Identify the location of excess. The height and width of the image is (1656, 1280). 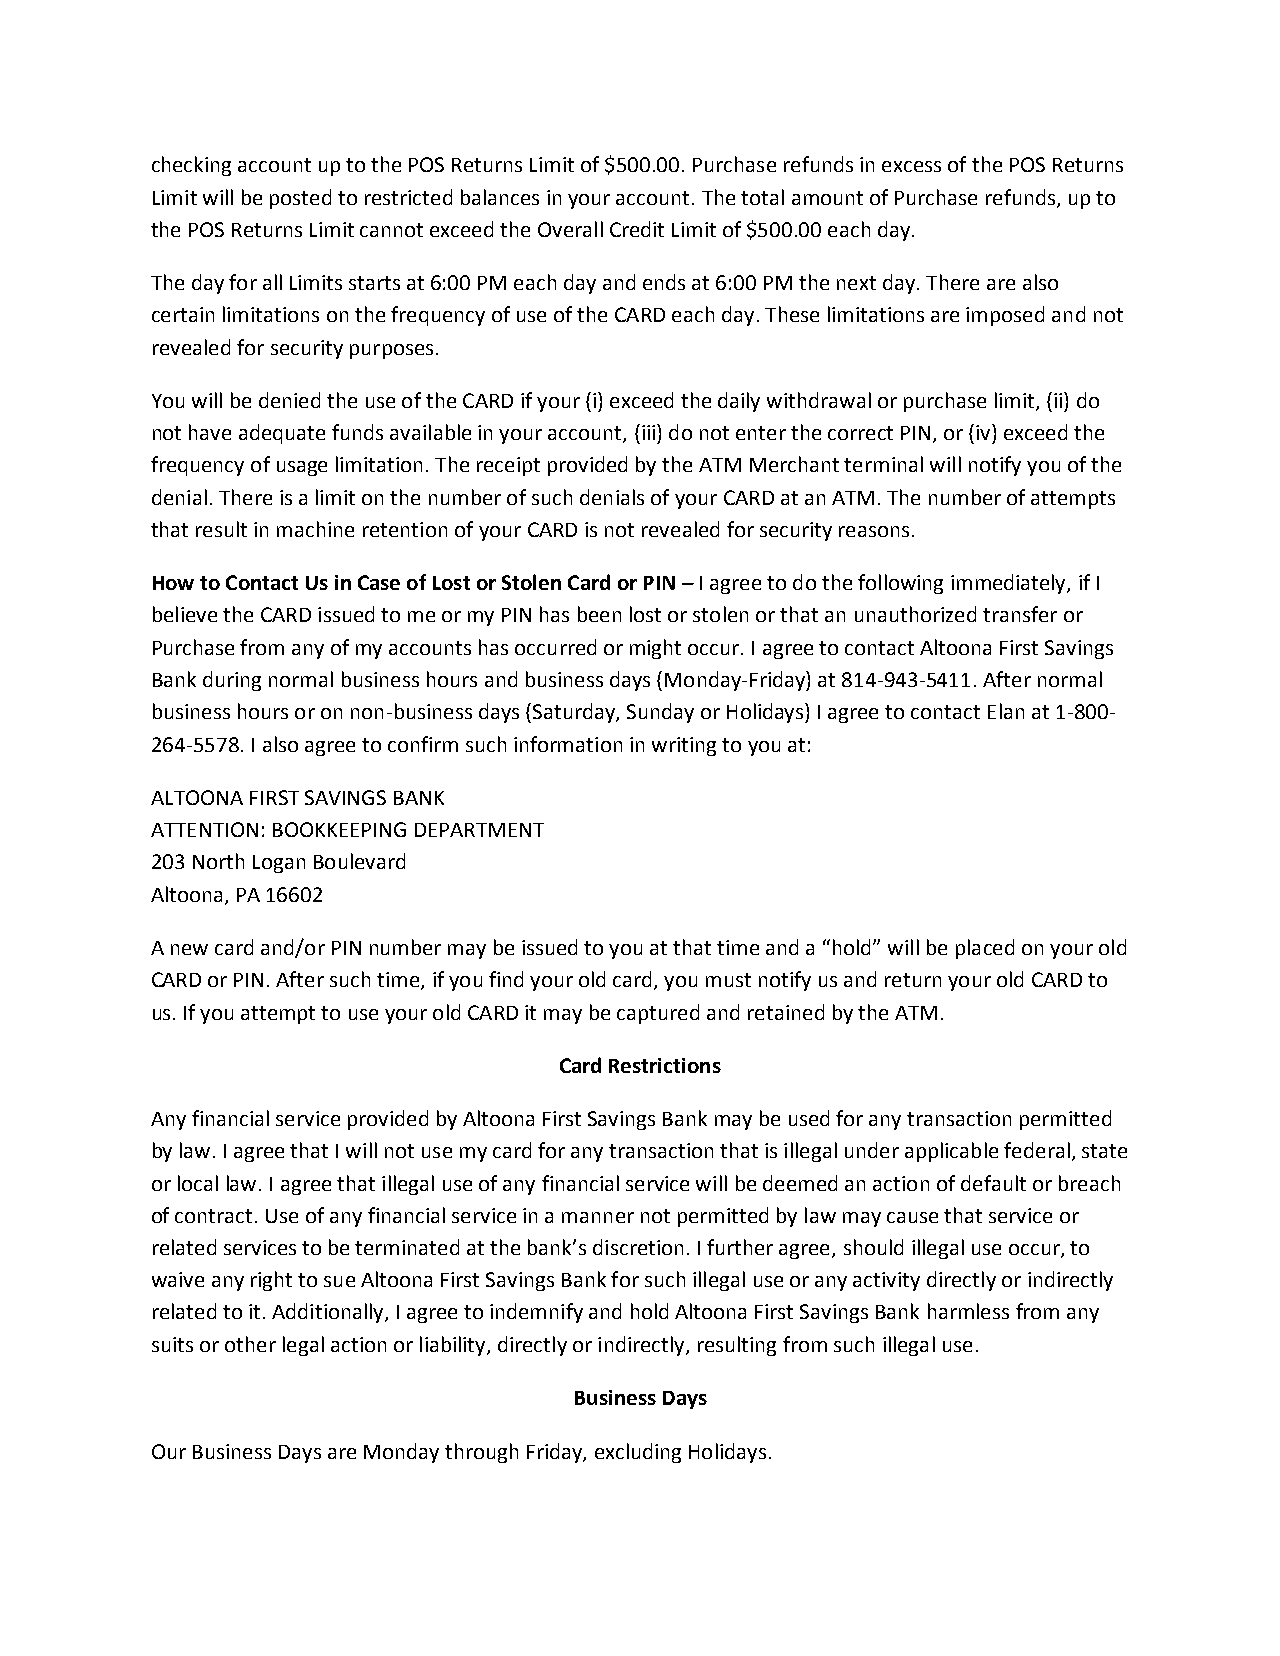
(911, 166).
